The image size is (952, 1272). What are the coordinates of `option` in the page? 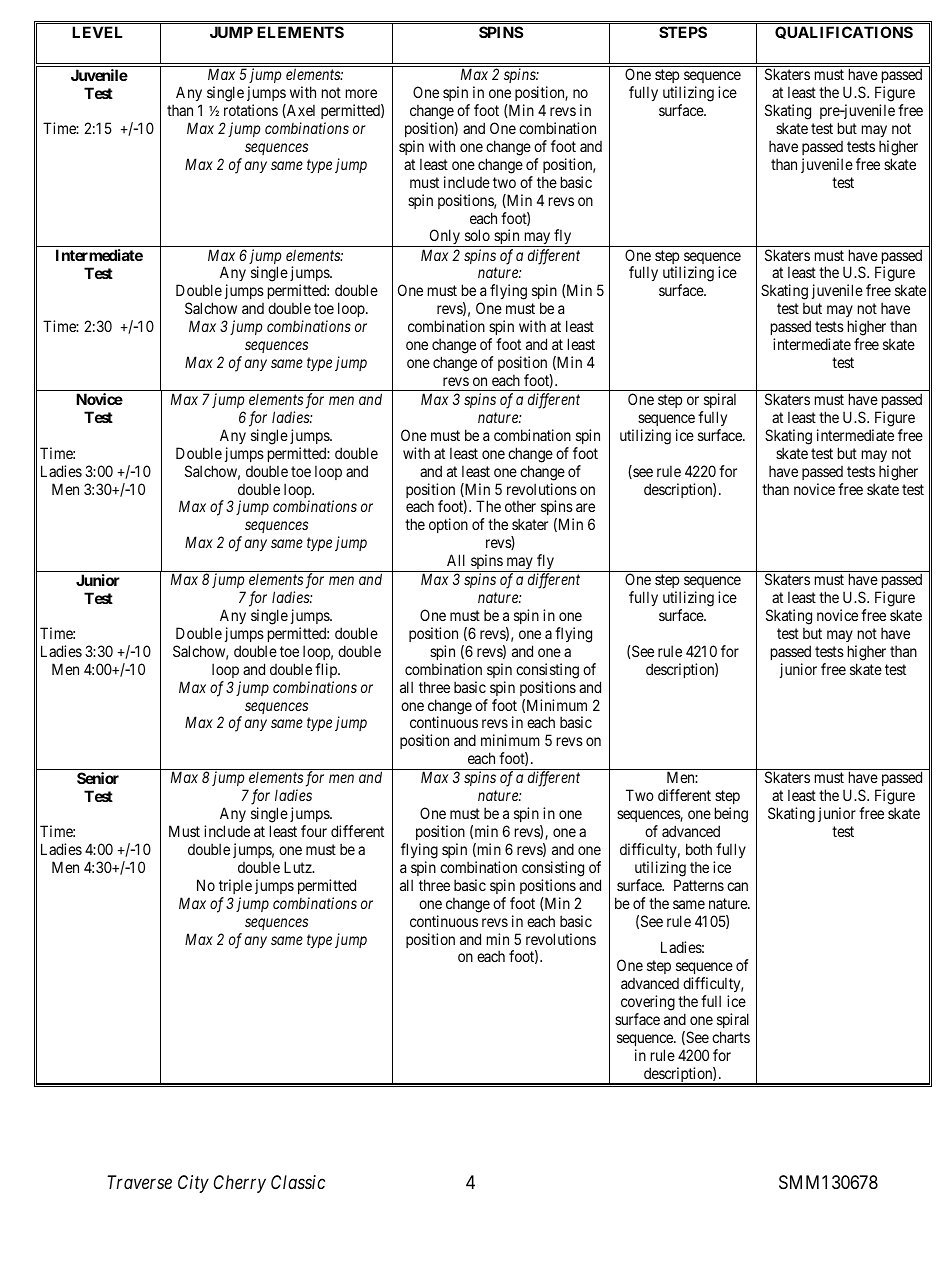 It's located at (448, 525).
